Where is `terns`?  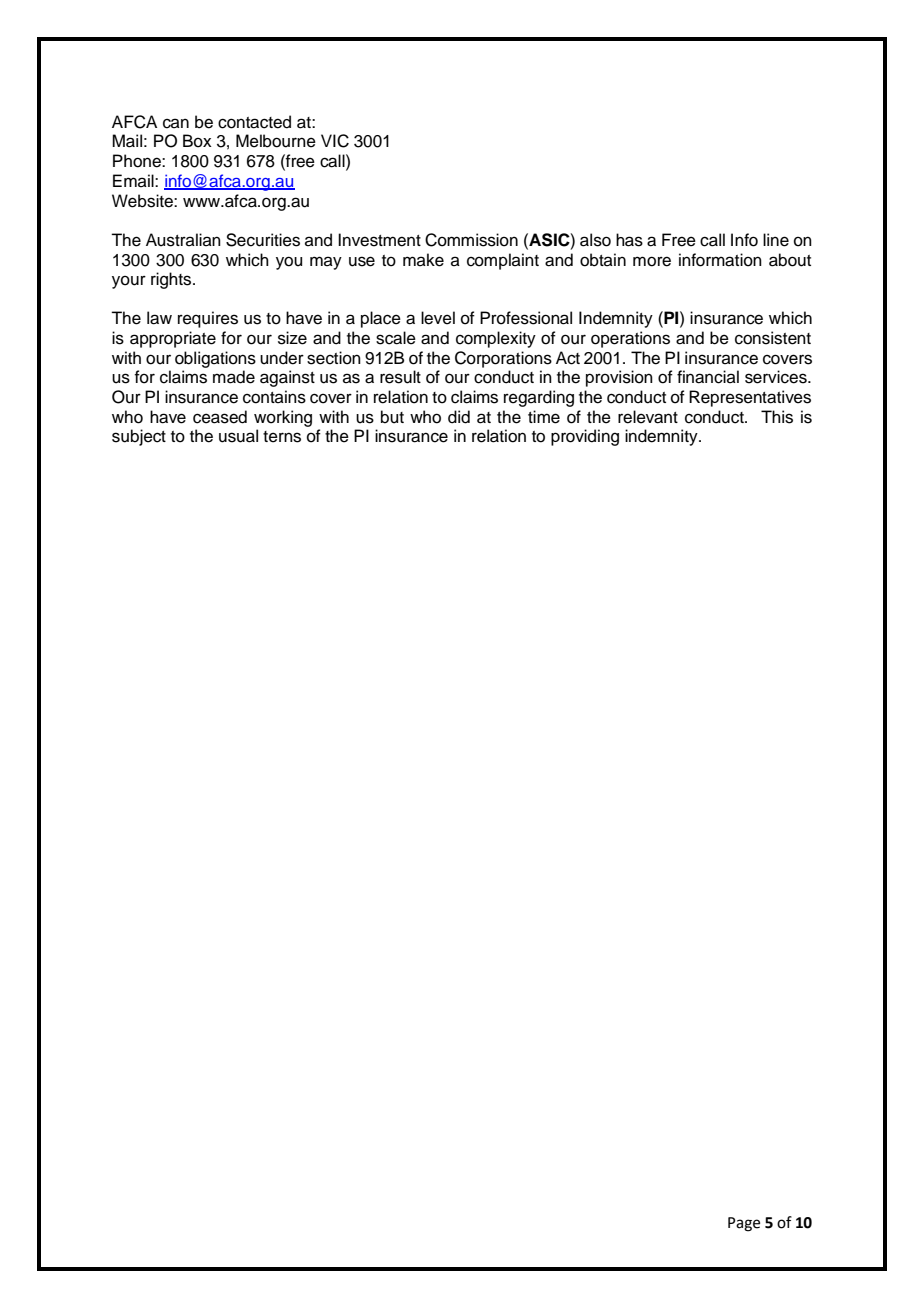 terns is located at coordinates (282, 437).
